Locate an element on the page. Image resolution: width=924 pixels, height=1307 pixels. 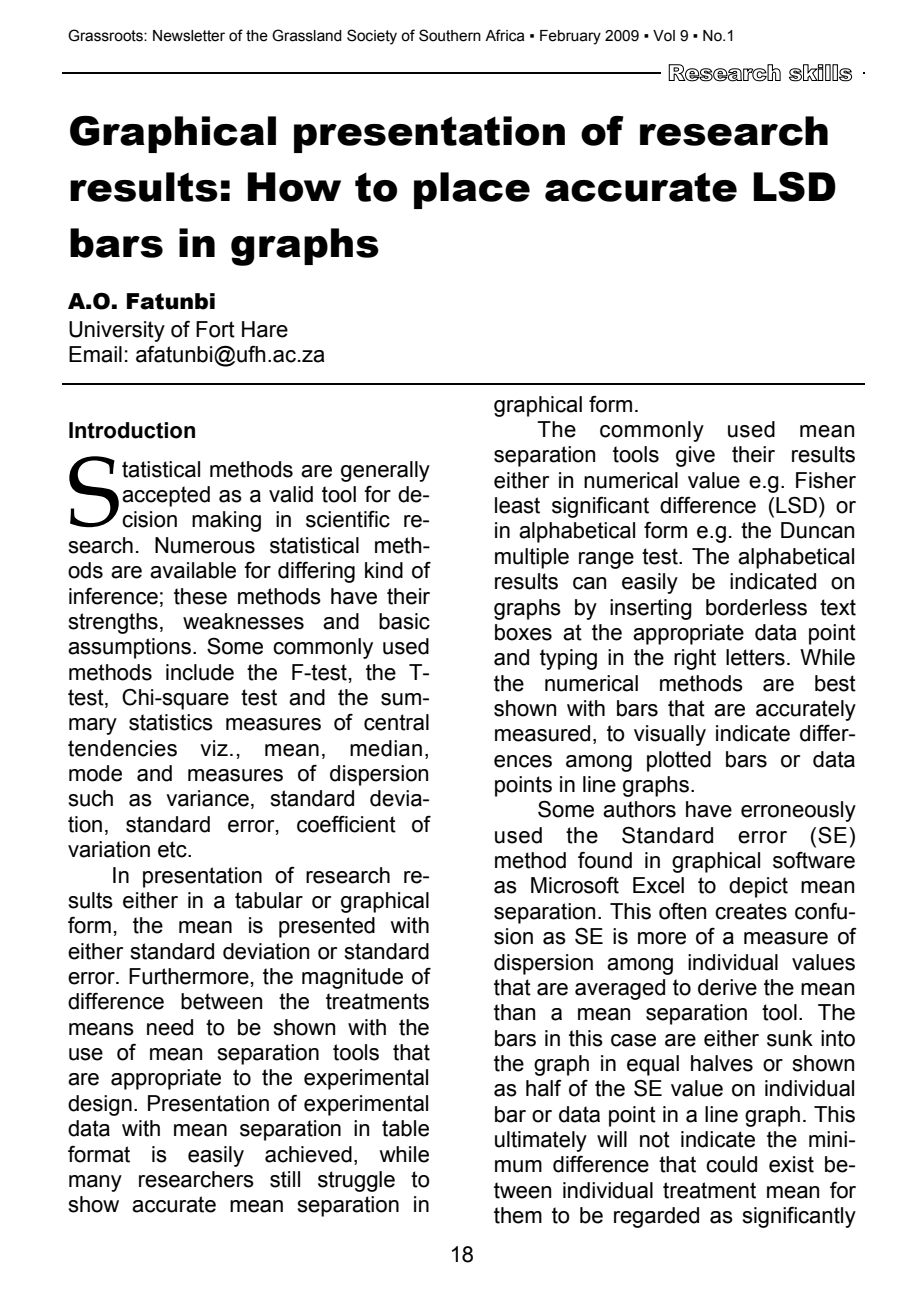
Newsletter is located at coordinates (189, 36).
